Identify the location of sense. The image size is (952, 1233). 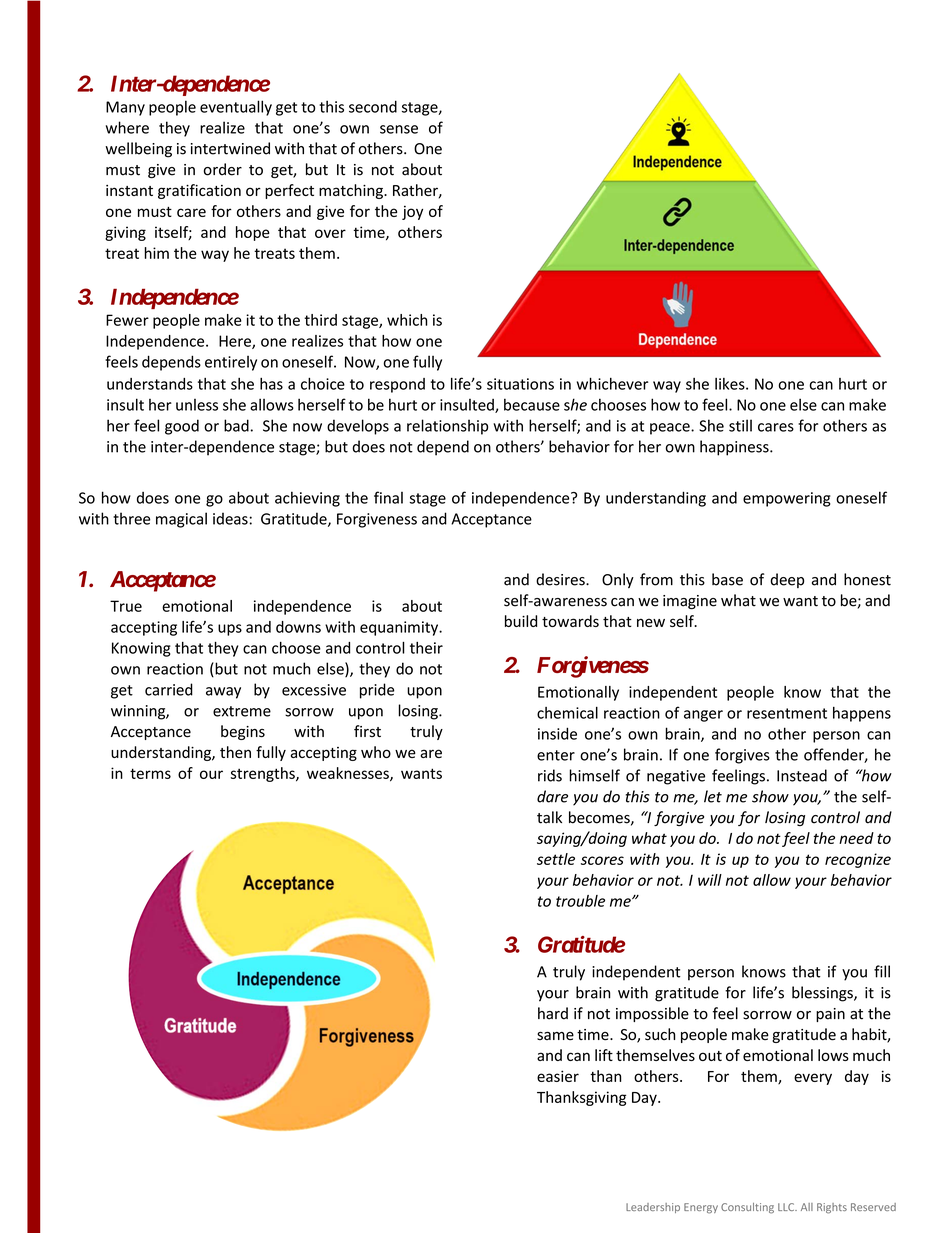
(399, 129).
